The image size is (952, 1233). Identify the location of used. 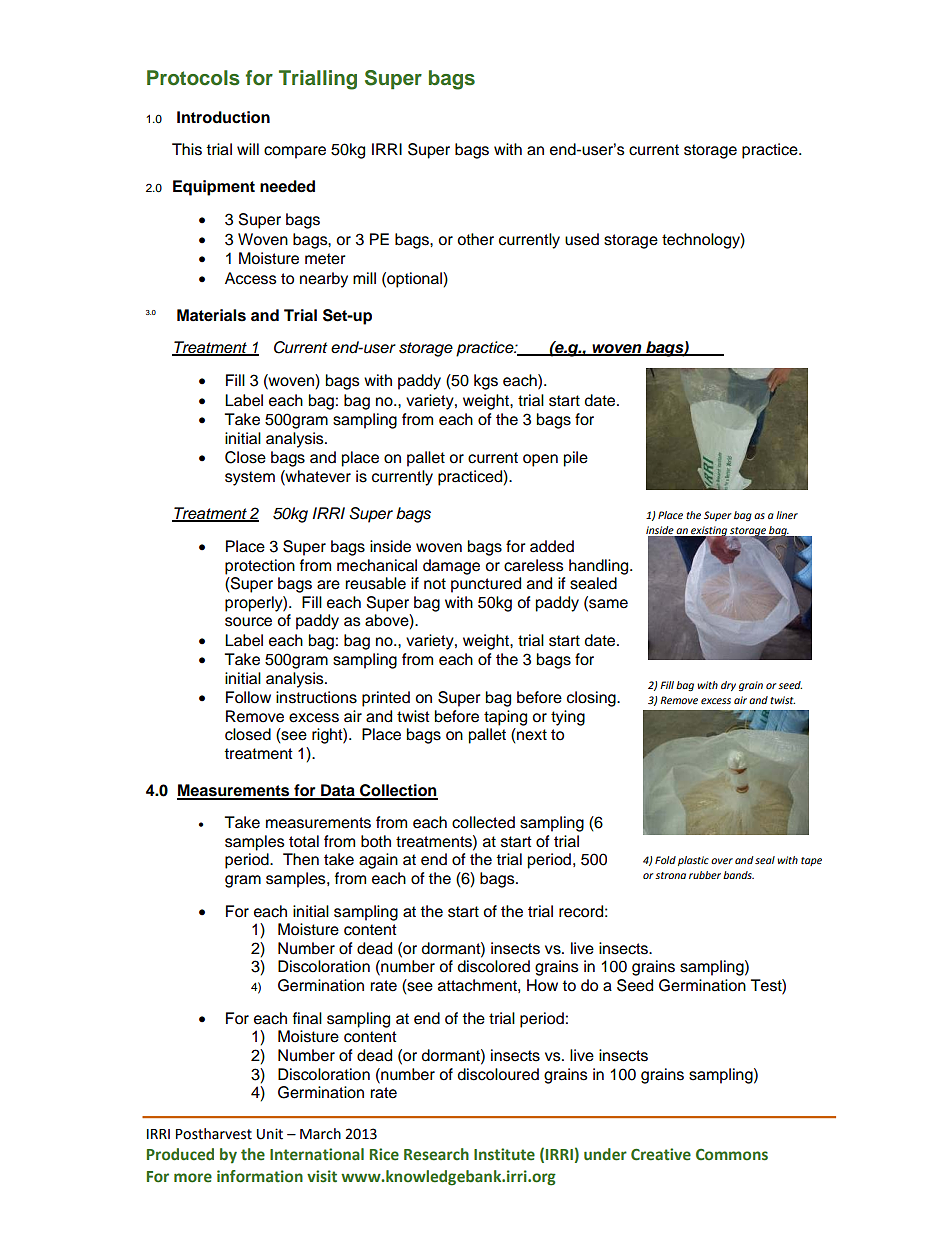
(582, 239).
